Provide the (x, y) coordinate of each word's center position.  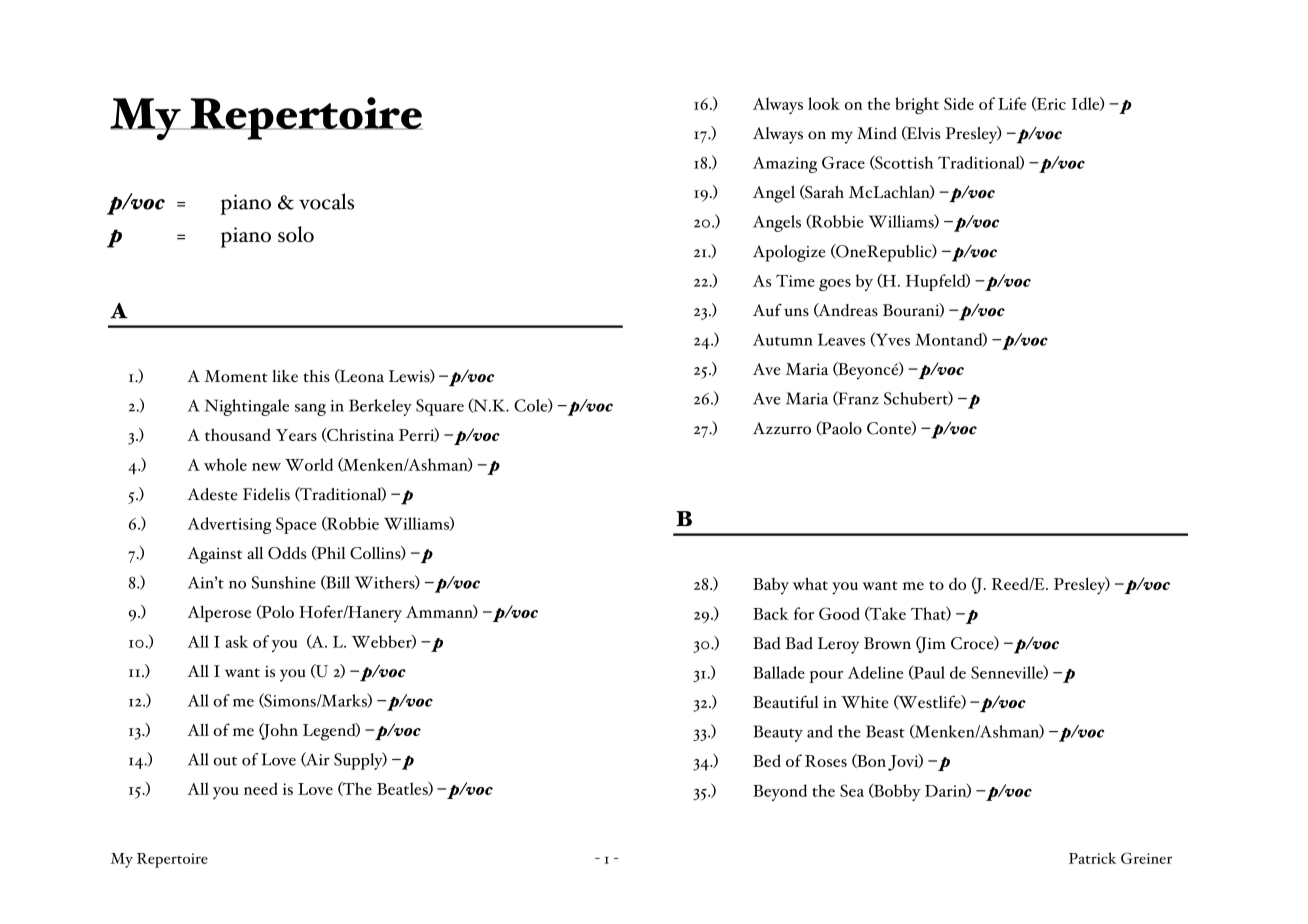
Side (959, 103)
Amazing (785, 165)
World (309, 464)
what (810, 583)
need (261, 788)
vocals (326, 201)
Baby (771, 586)
